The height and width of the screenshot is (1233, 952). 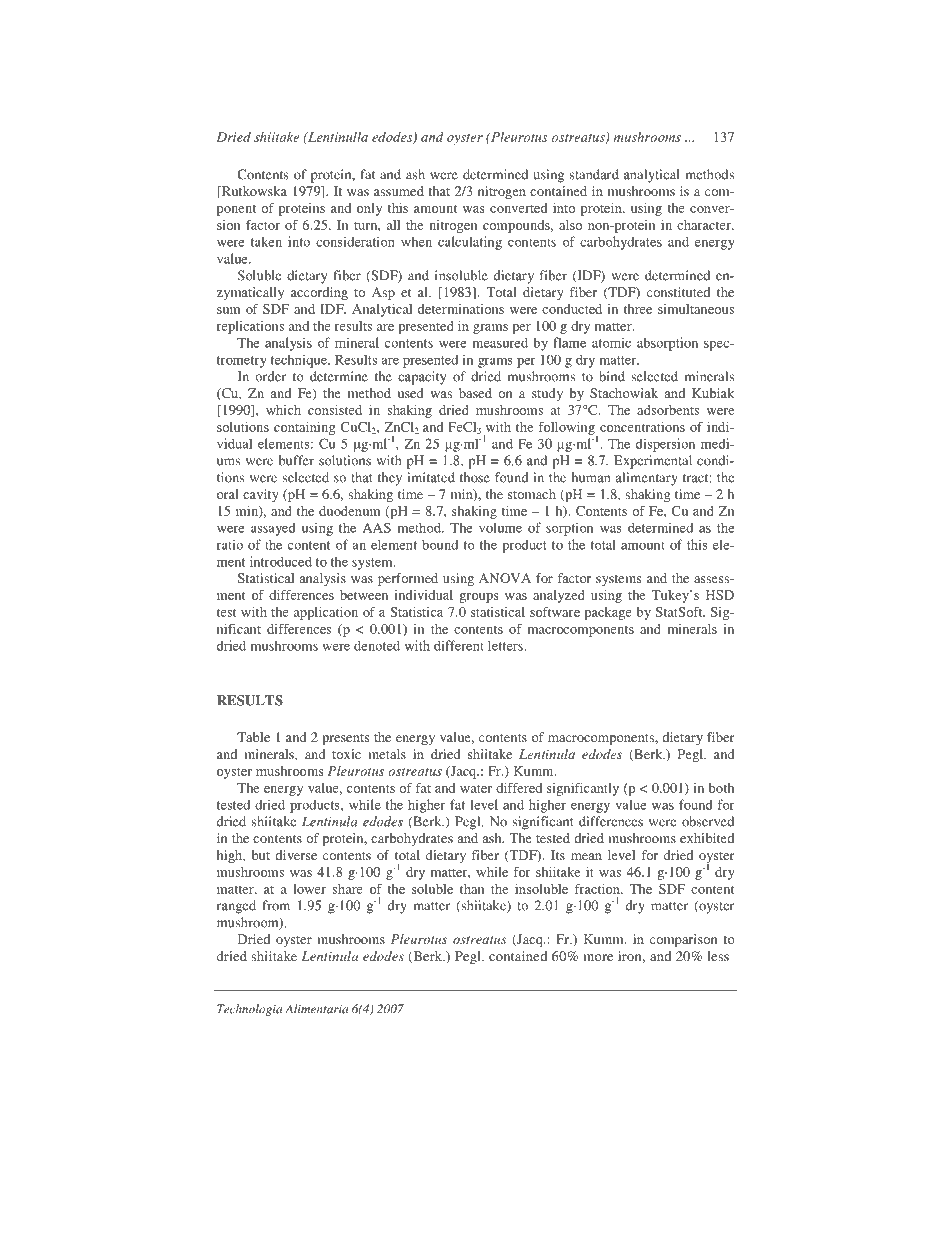 I want to click on assayed, so click(x=273, y=529).
